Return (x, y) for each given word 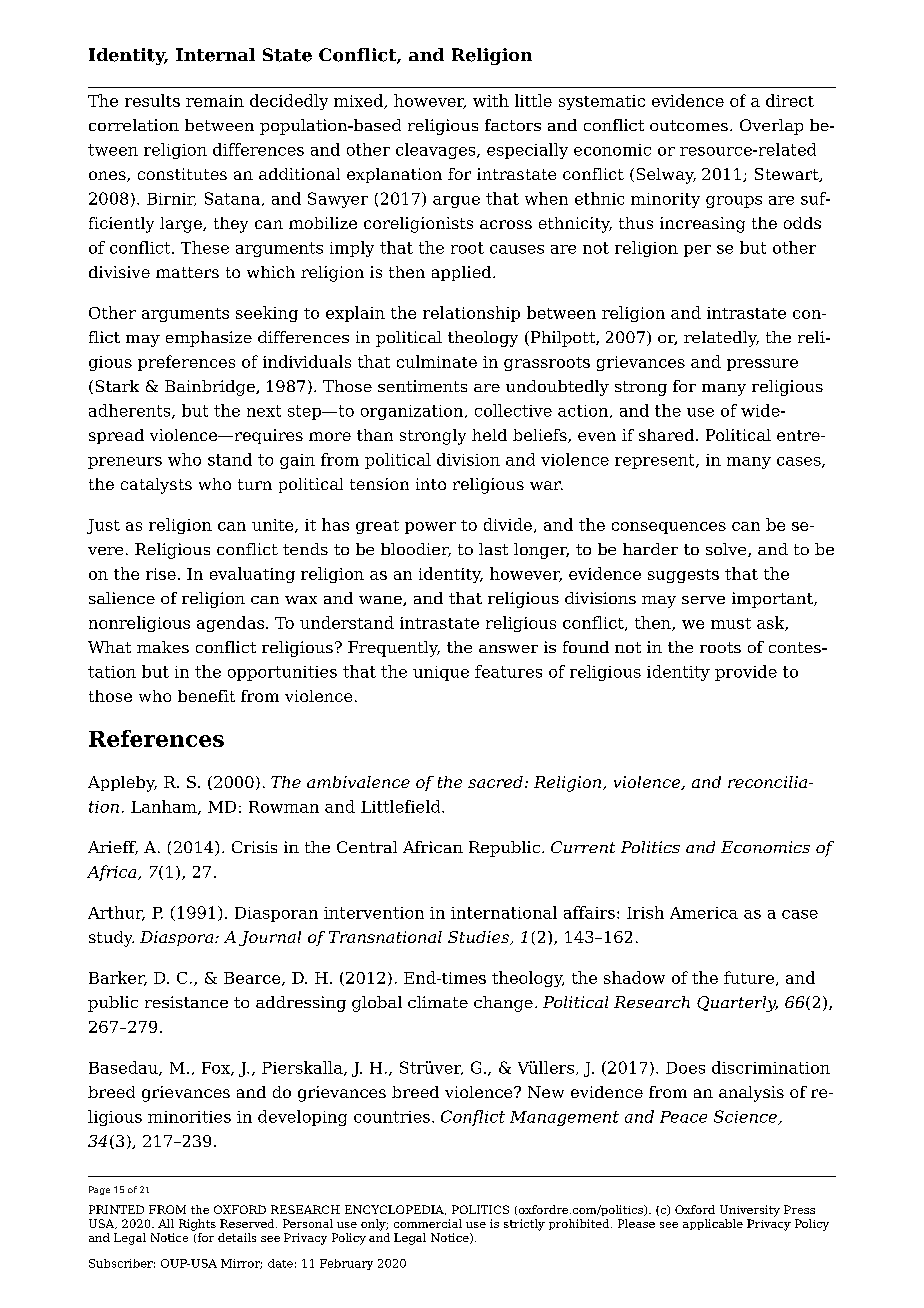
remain (215, 101)
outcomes (689, 125)
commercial (428, 1223)
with (491, 100)
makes (163, 647)
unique (441, 673)
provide (746, 673)
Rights (197, 1225)
